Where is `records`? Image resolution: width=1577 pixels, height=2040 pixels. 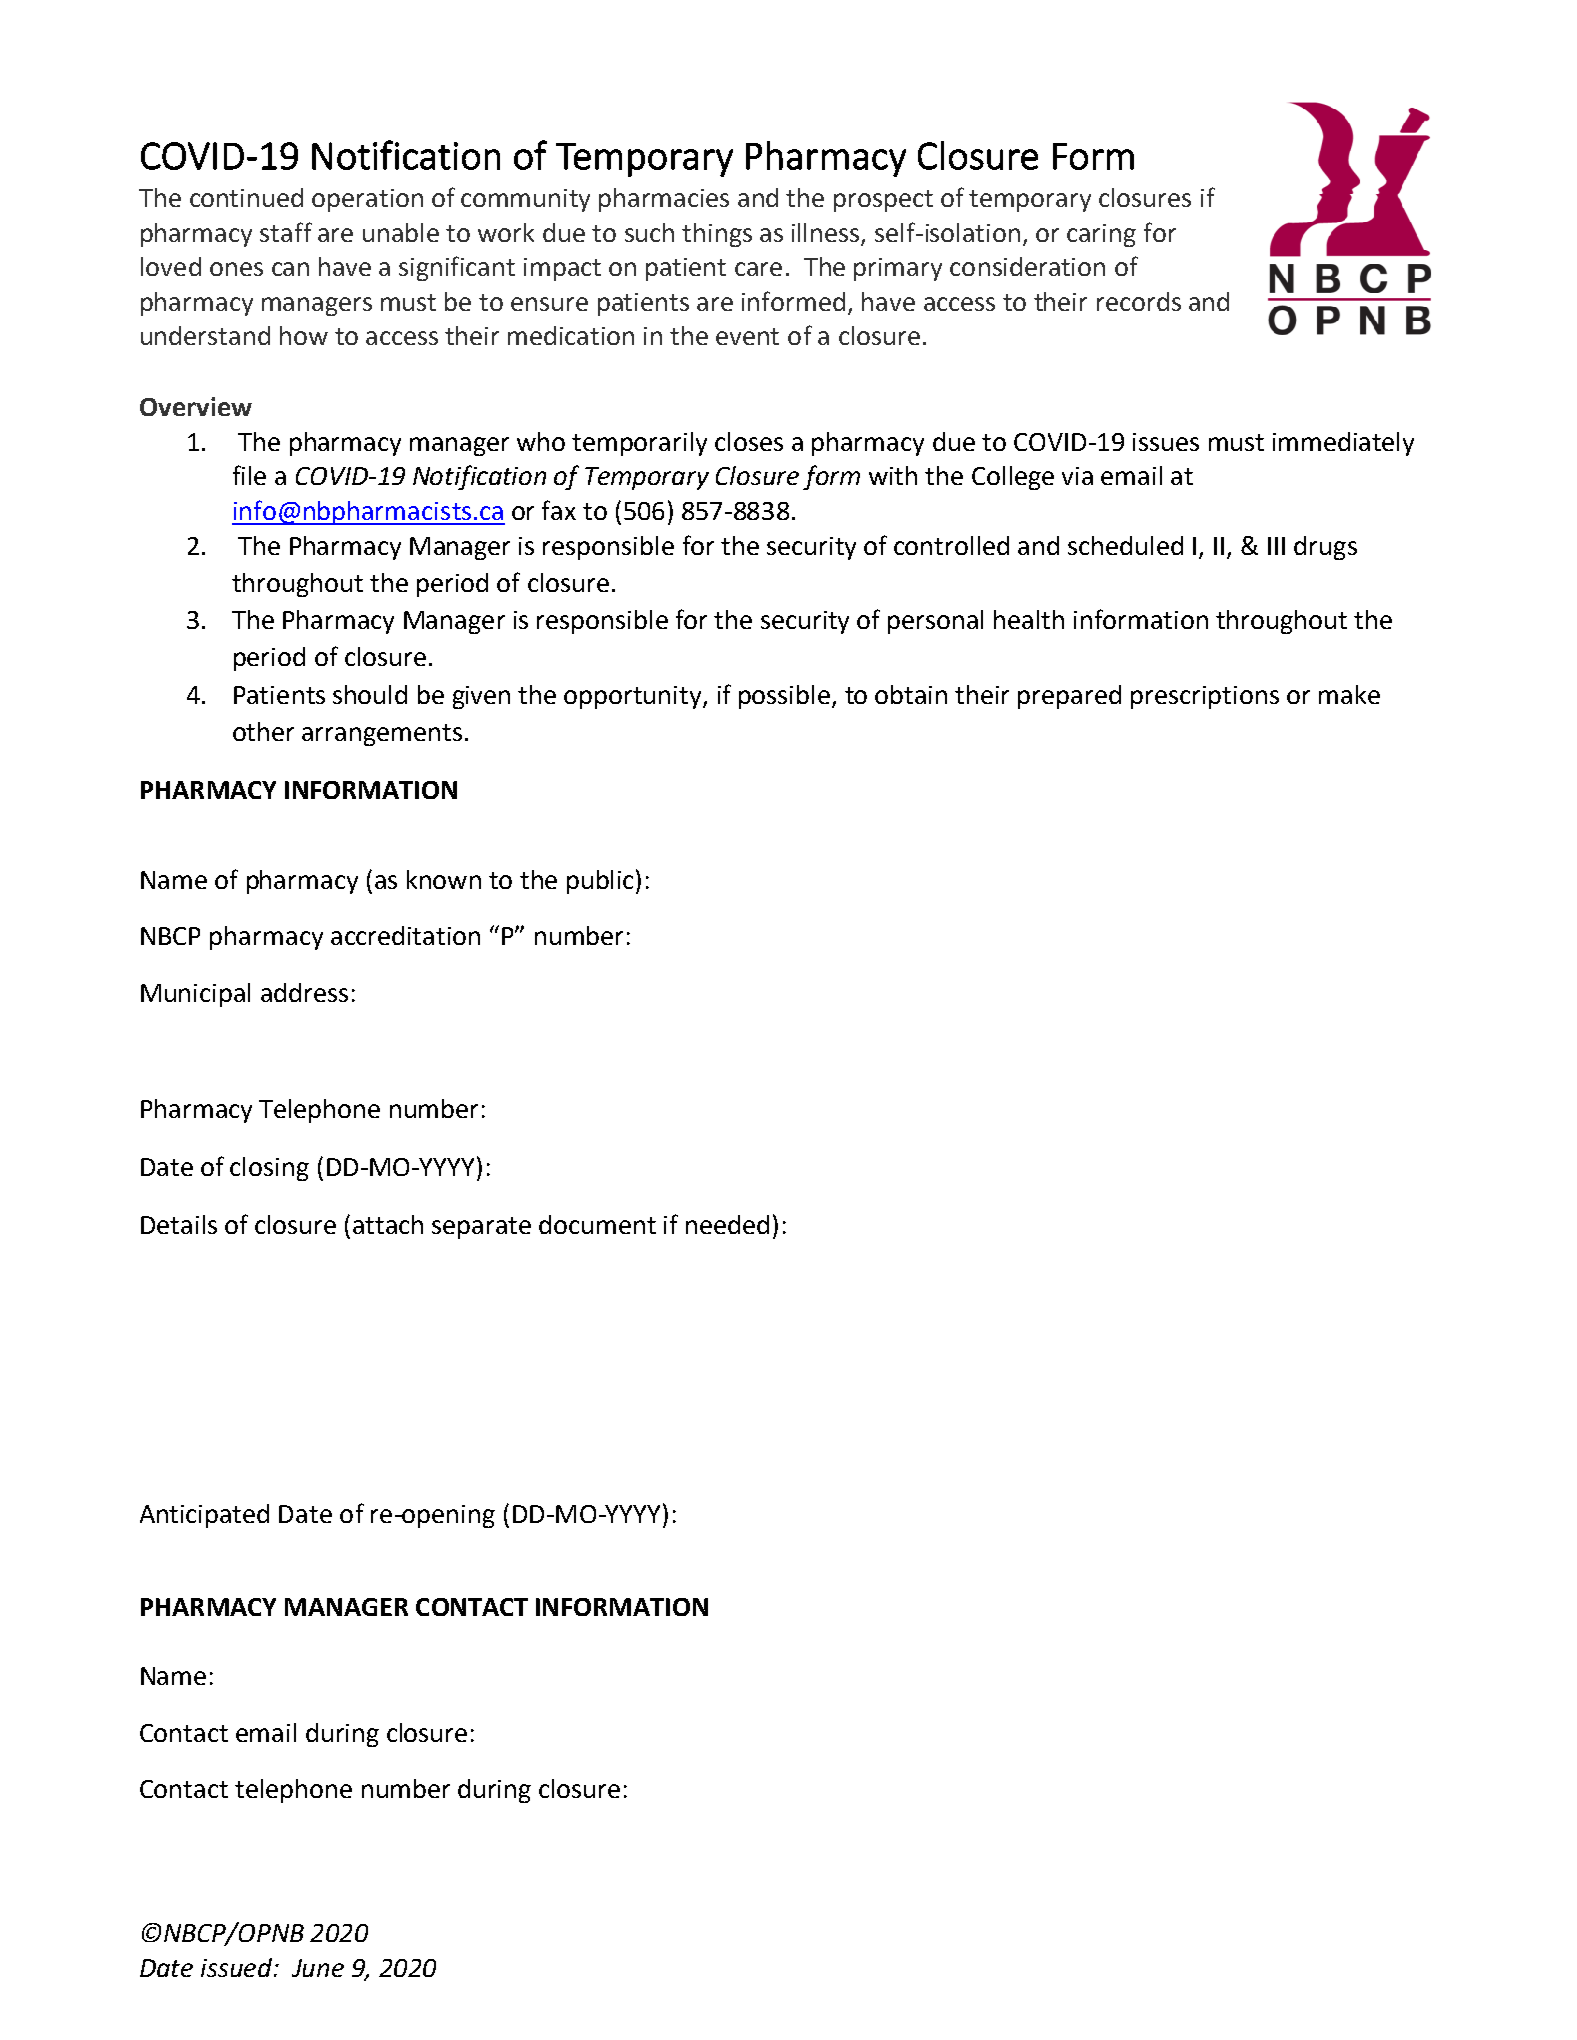
records is located at coordinates (1139, 301).
